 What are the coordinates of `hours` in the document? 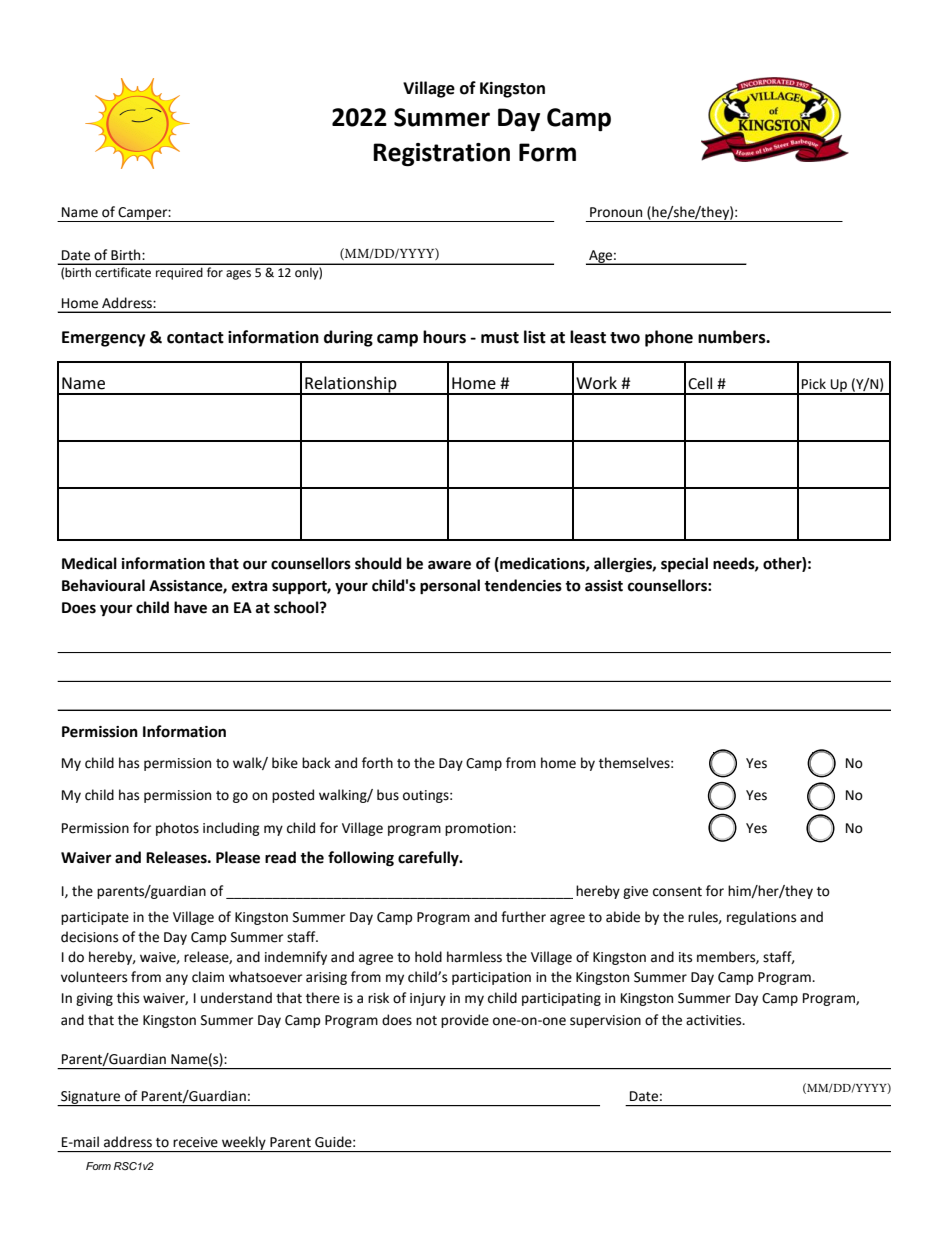 It's located at (444, 337).
